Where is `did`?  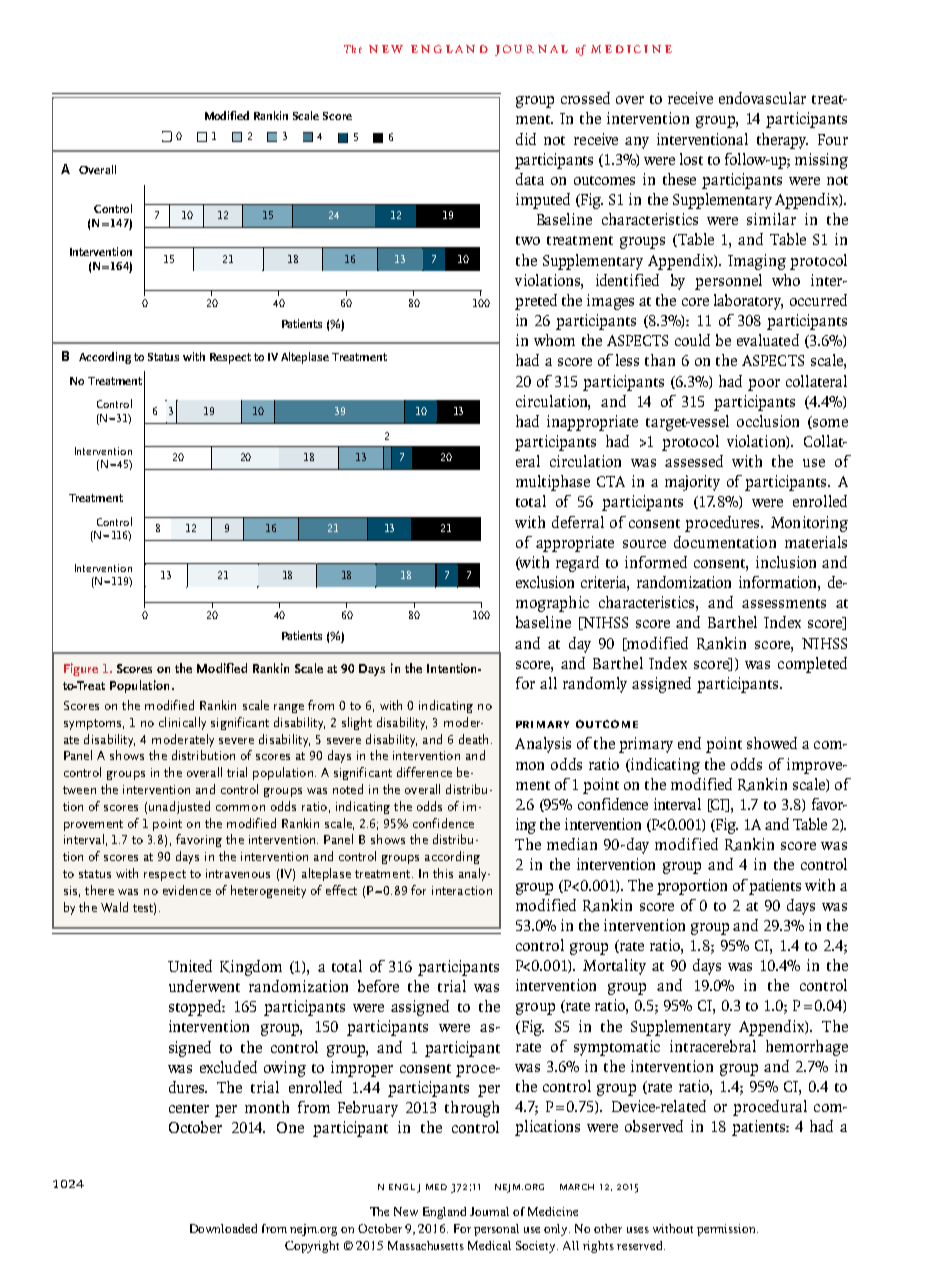
did is located at coordinates (526, 139).
